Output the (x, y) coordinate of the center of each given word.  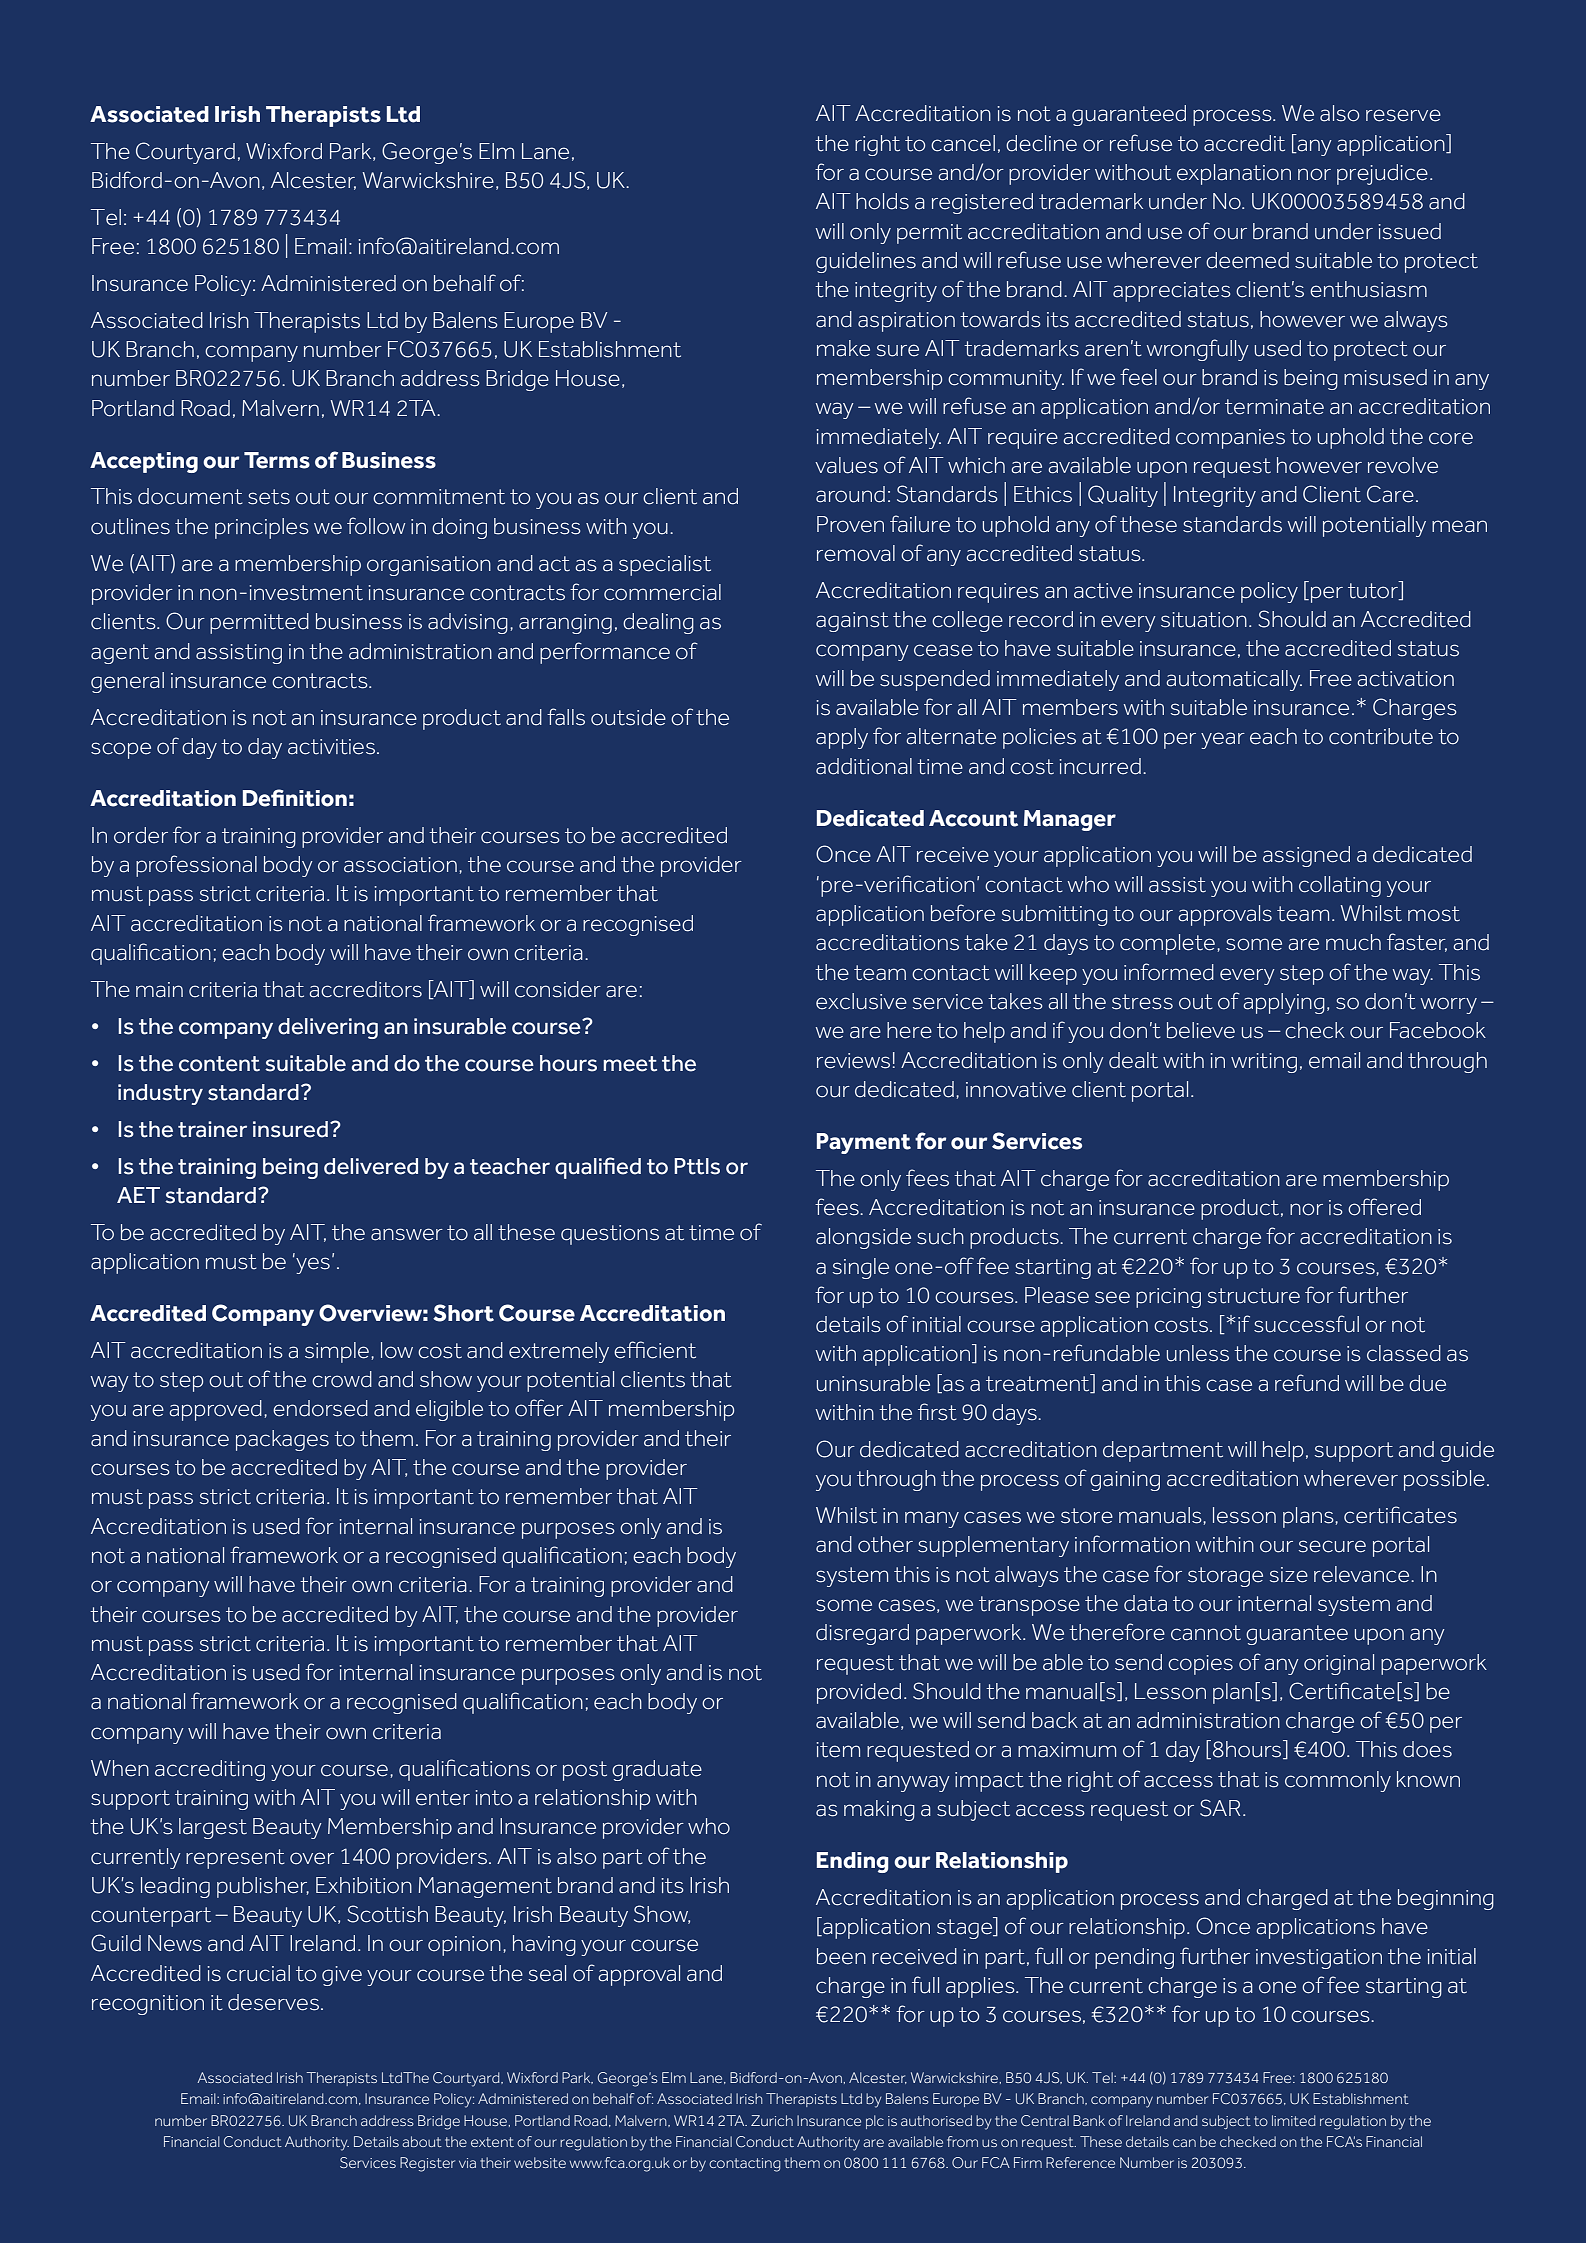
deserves (273, 2002)
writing (1264, 1063)
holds (882, 201)
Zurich (772, 2120)
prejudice (1382, 174)
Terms (277, 460)
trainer (212, 1129)
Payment (864, 1143)
